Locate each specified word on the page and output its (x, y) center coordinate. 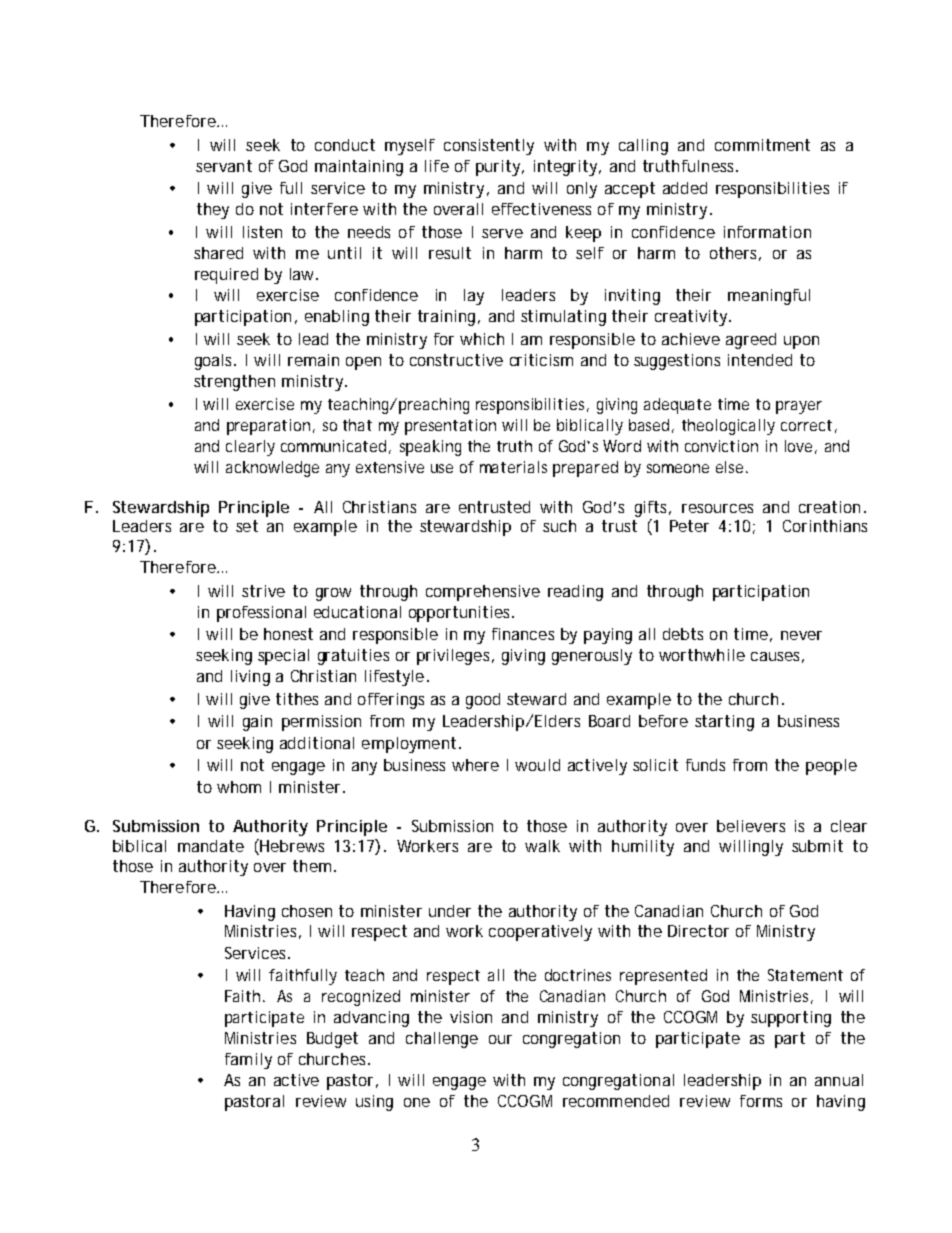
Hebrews (291, 847)
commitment (762, 145)
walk (542, 846)
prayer (799, 407)
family (248, 1061)
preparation (268, 427)
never (801, 635)
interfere (324, 209)
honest (288, 634)
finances (523, 634)
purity (498, 168)
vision (471, 1017)
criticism (541, 360)
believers (751, 826)
